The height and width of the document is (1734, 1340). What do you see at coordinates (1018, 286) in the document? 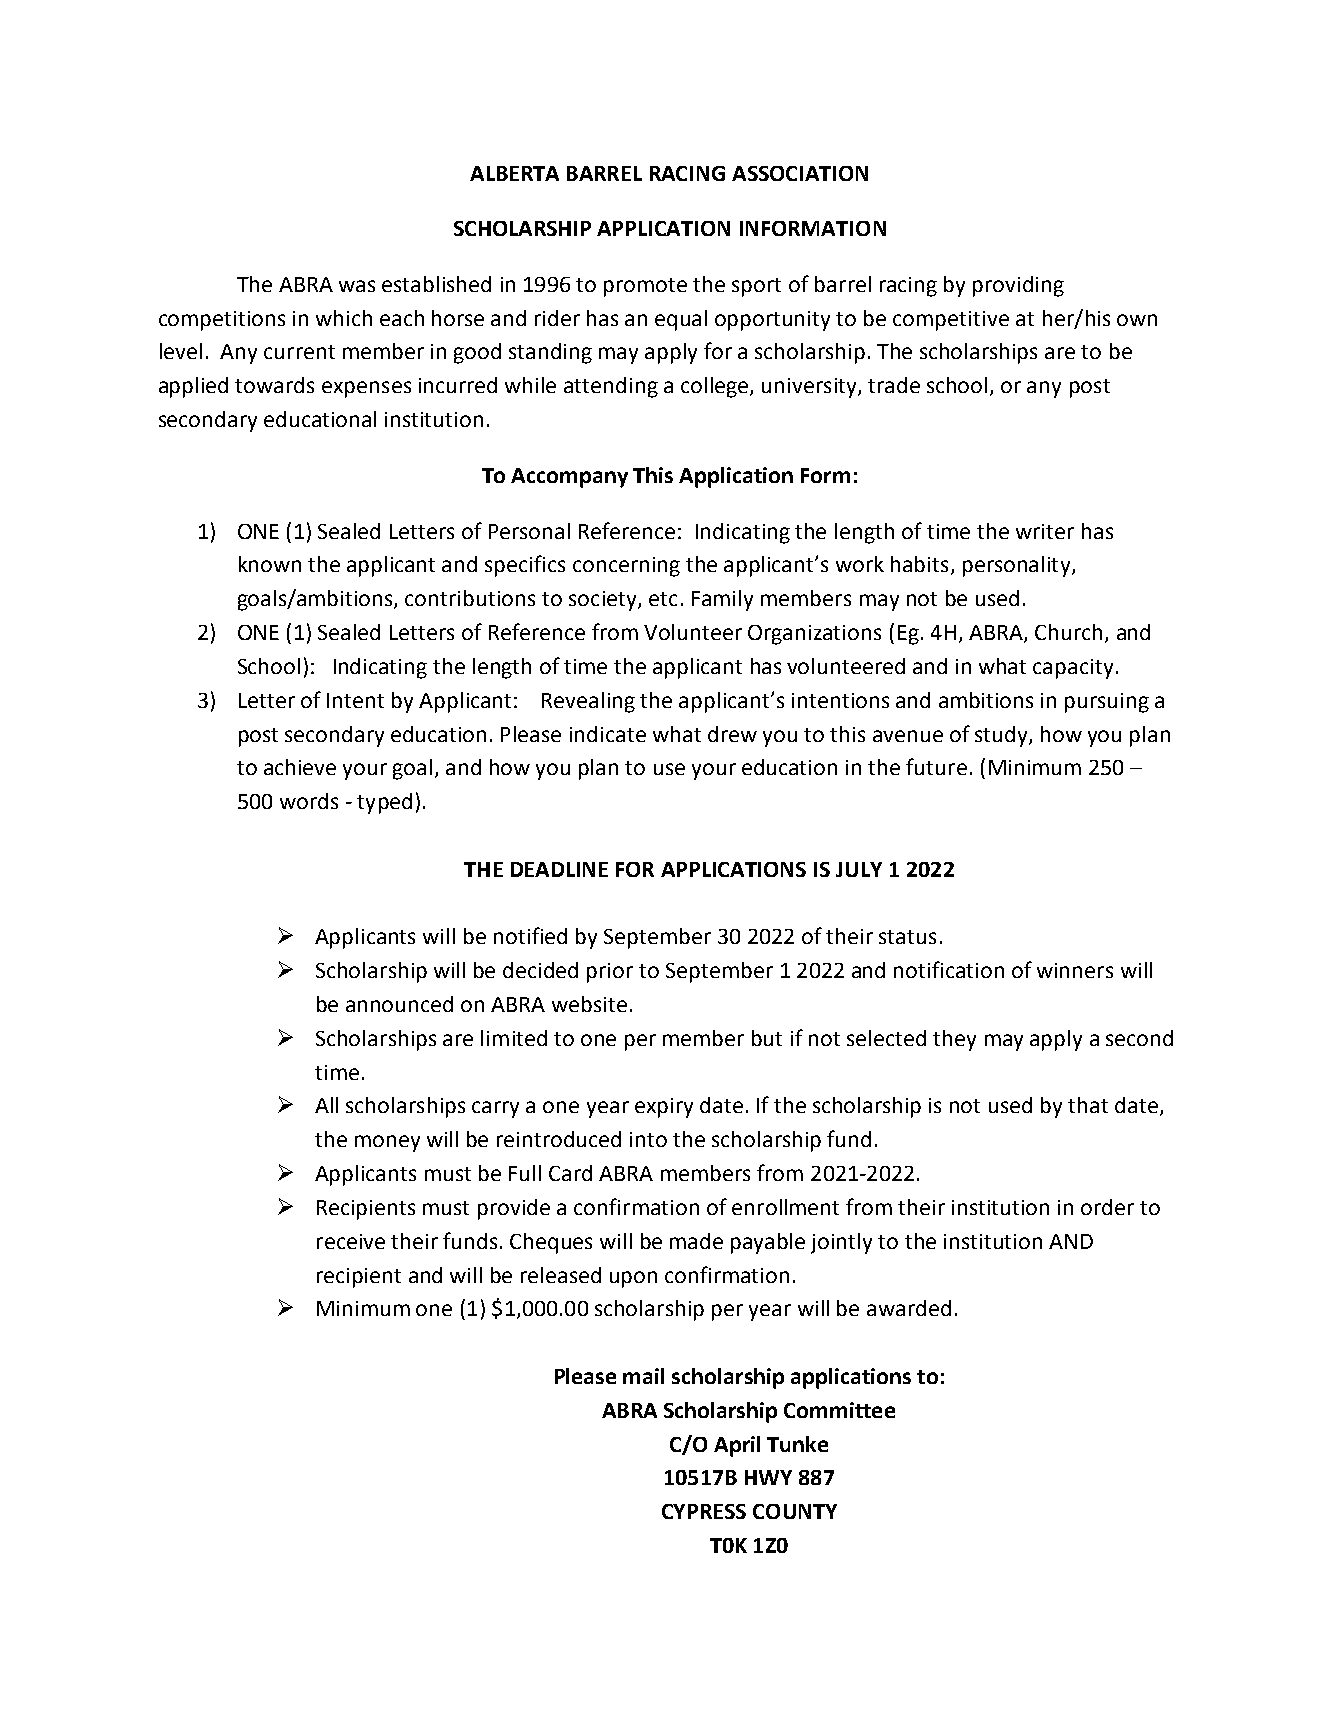
I see `providing` at bounding box center [1018, 286].
